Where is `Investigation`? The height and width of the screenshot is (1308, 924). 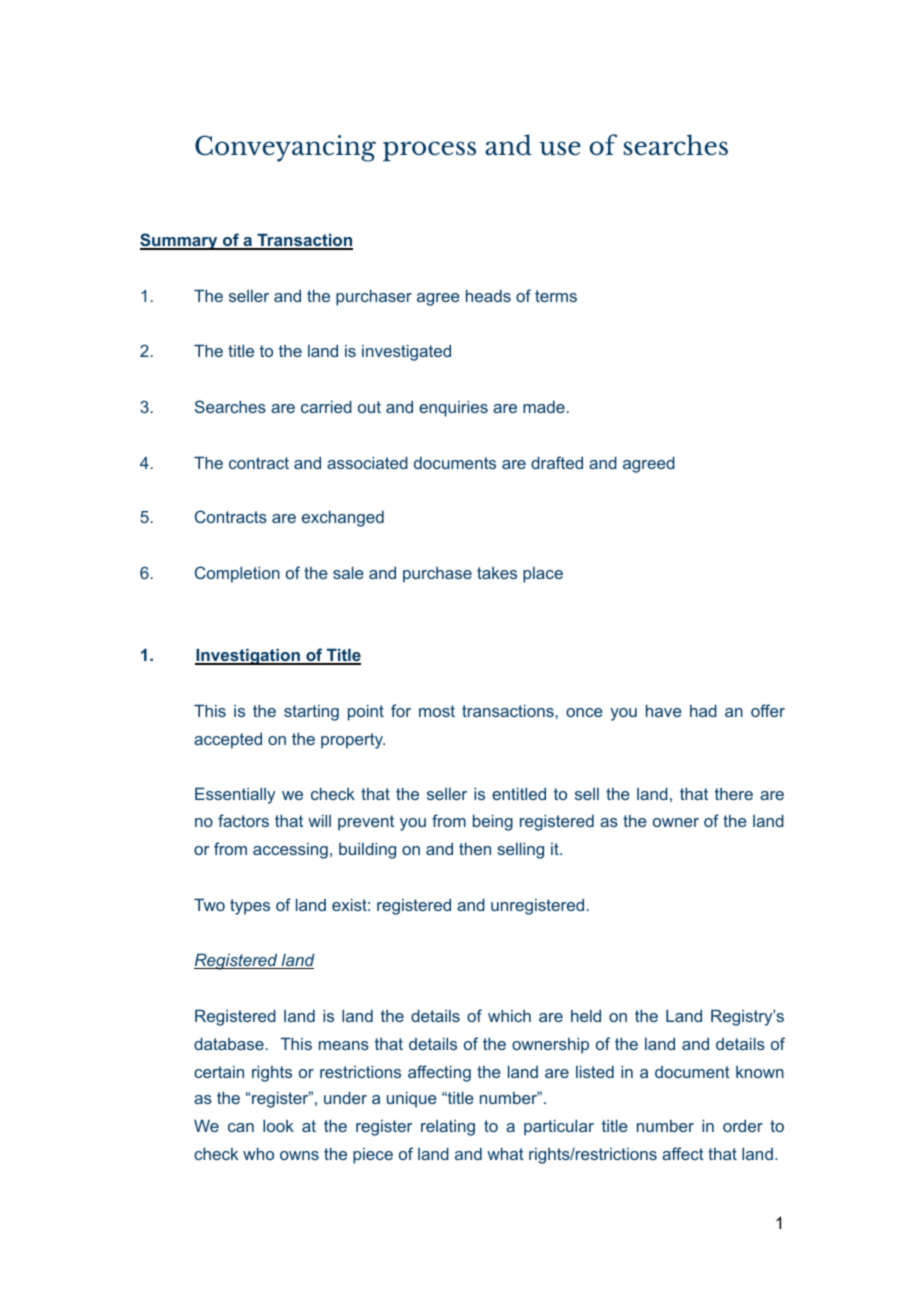 Investigation is located at coordinates (248, 656).
